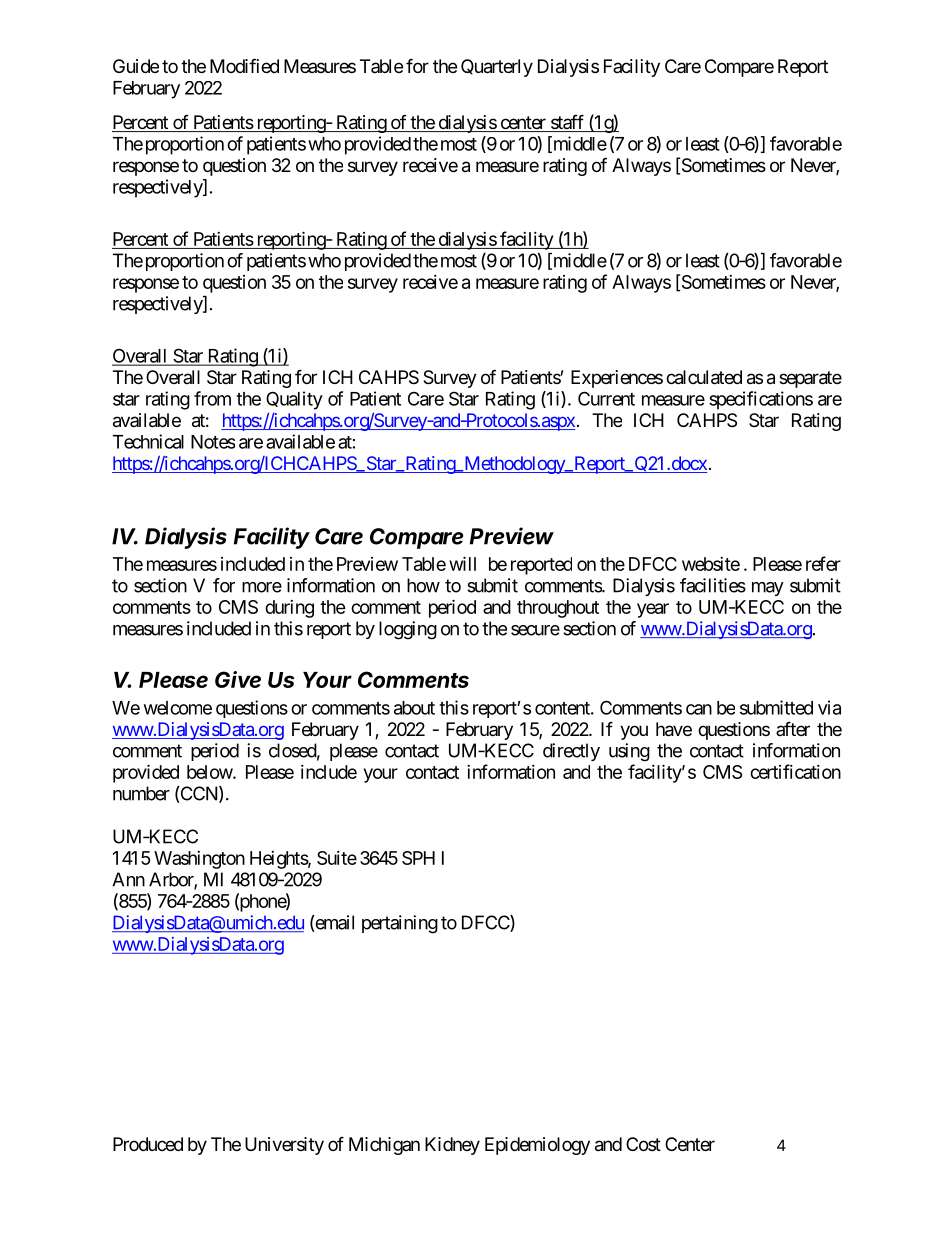 The image size is (952, 1233). What do you see at coordinates (141, 793) in the image?
I see `number` at bounding box center [141, 793].
